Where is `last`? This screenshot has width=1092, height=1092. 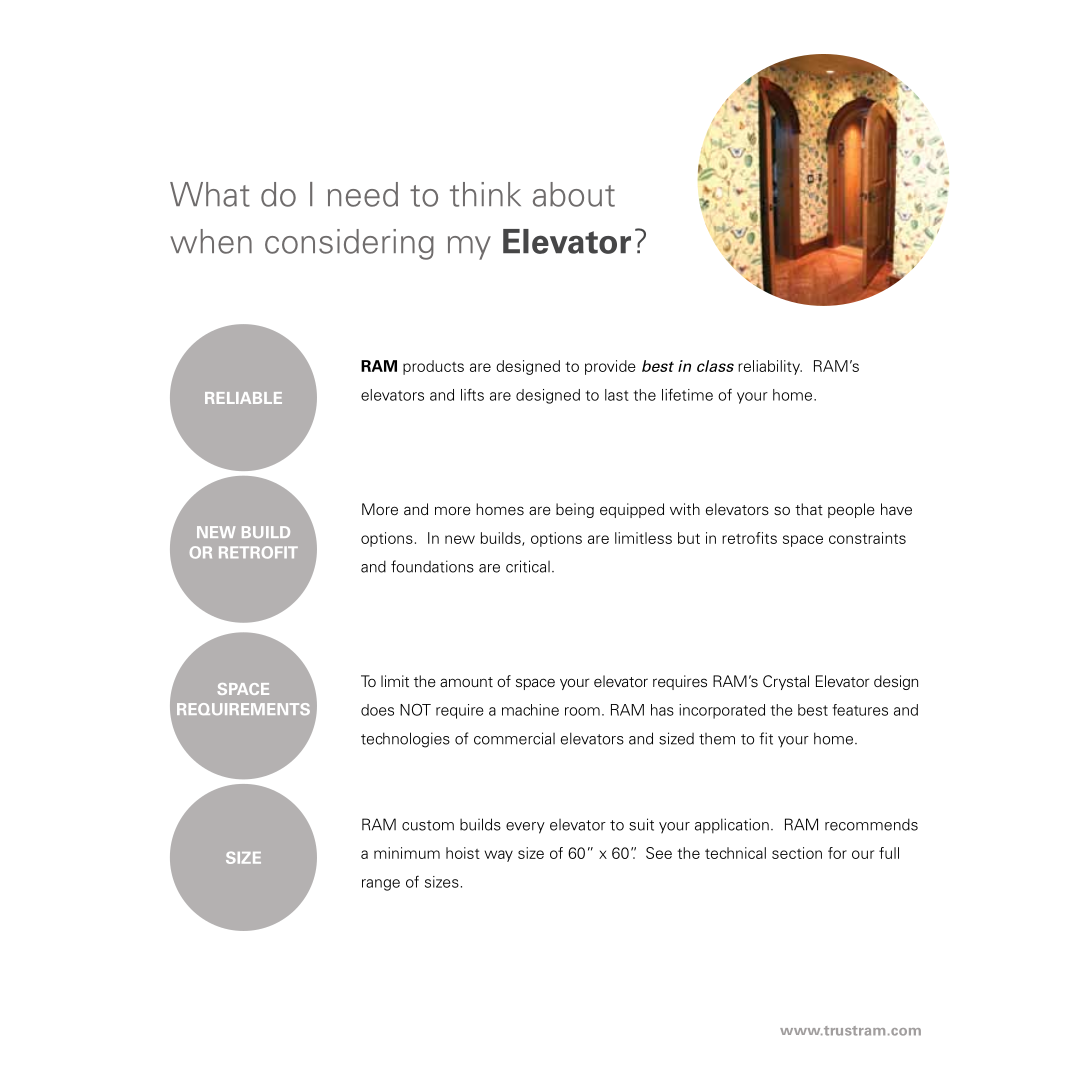
last is located at coordinates (617, 395).
